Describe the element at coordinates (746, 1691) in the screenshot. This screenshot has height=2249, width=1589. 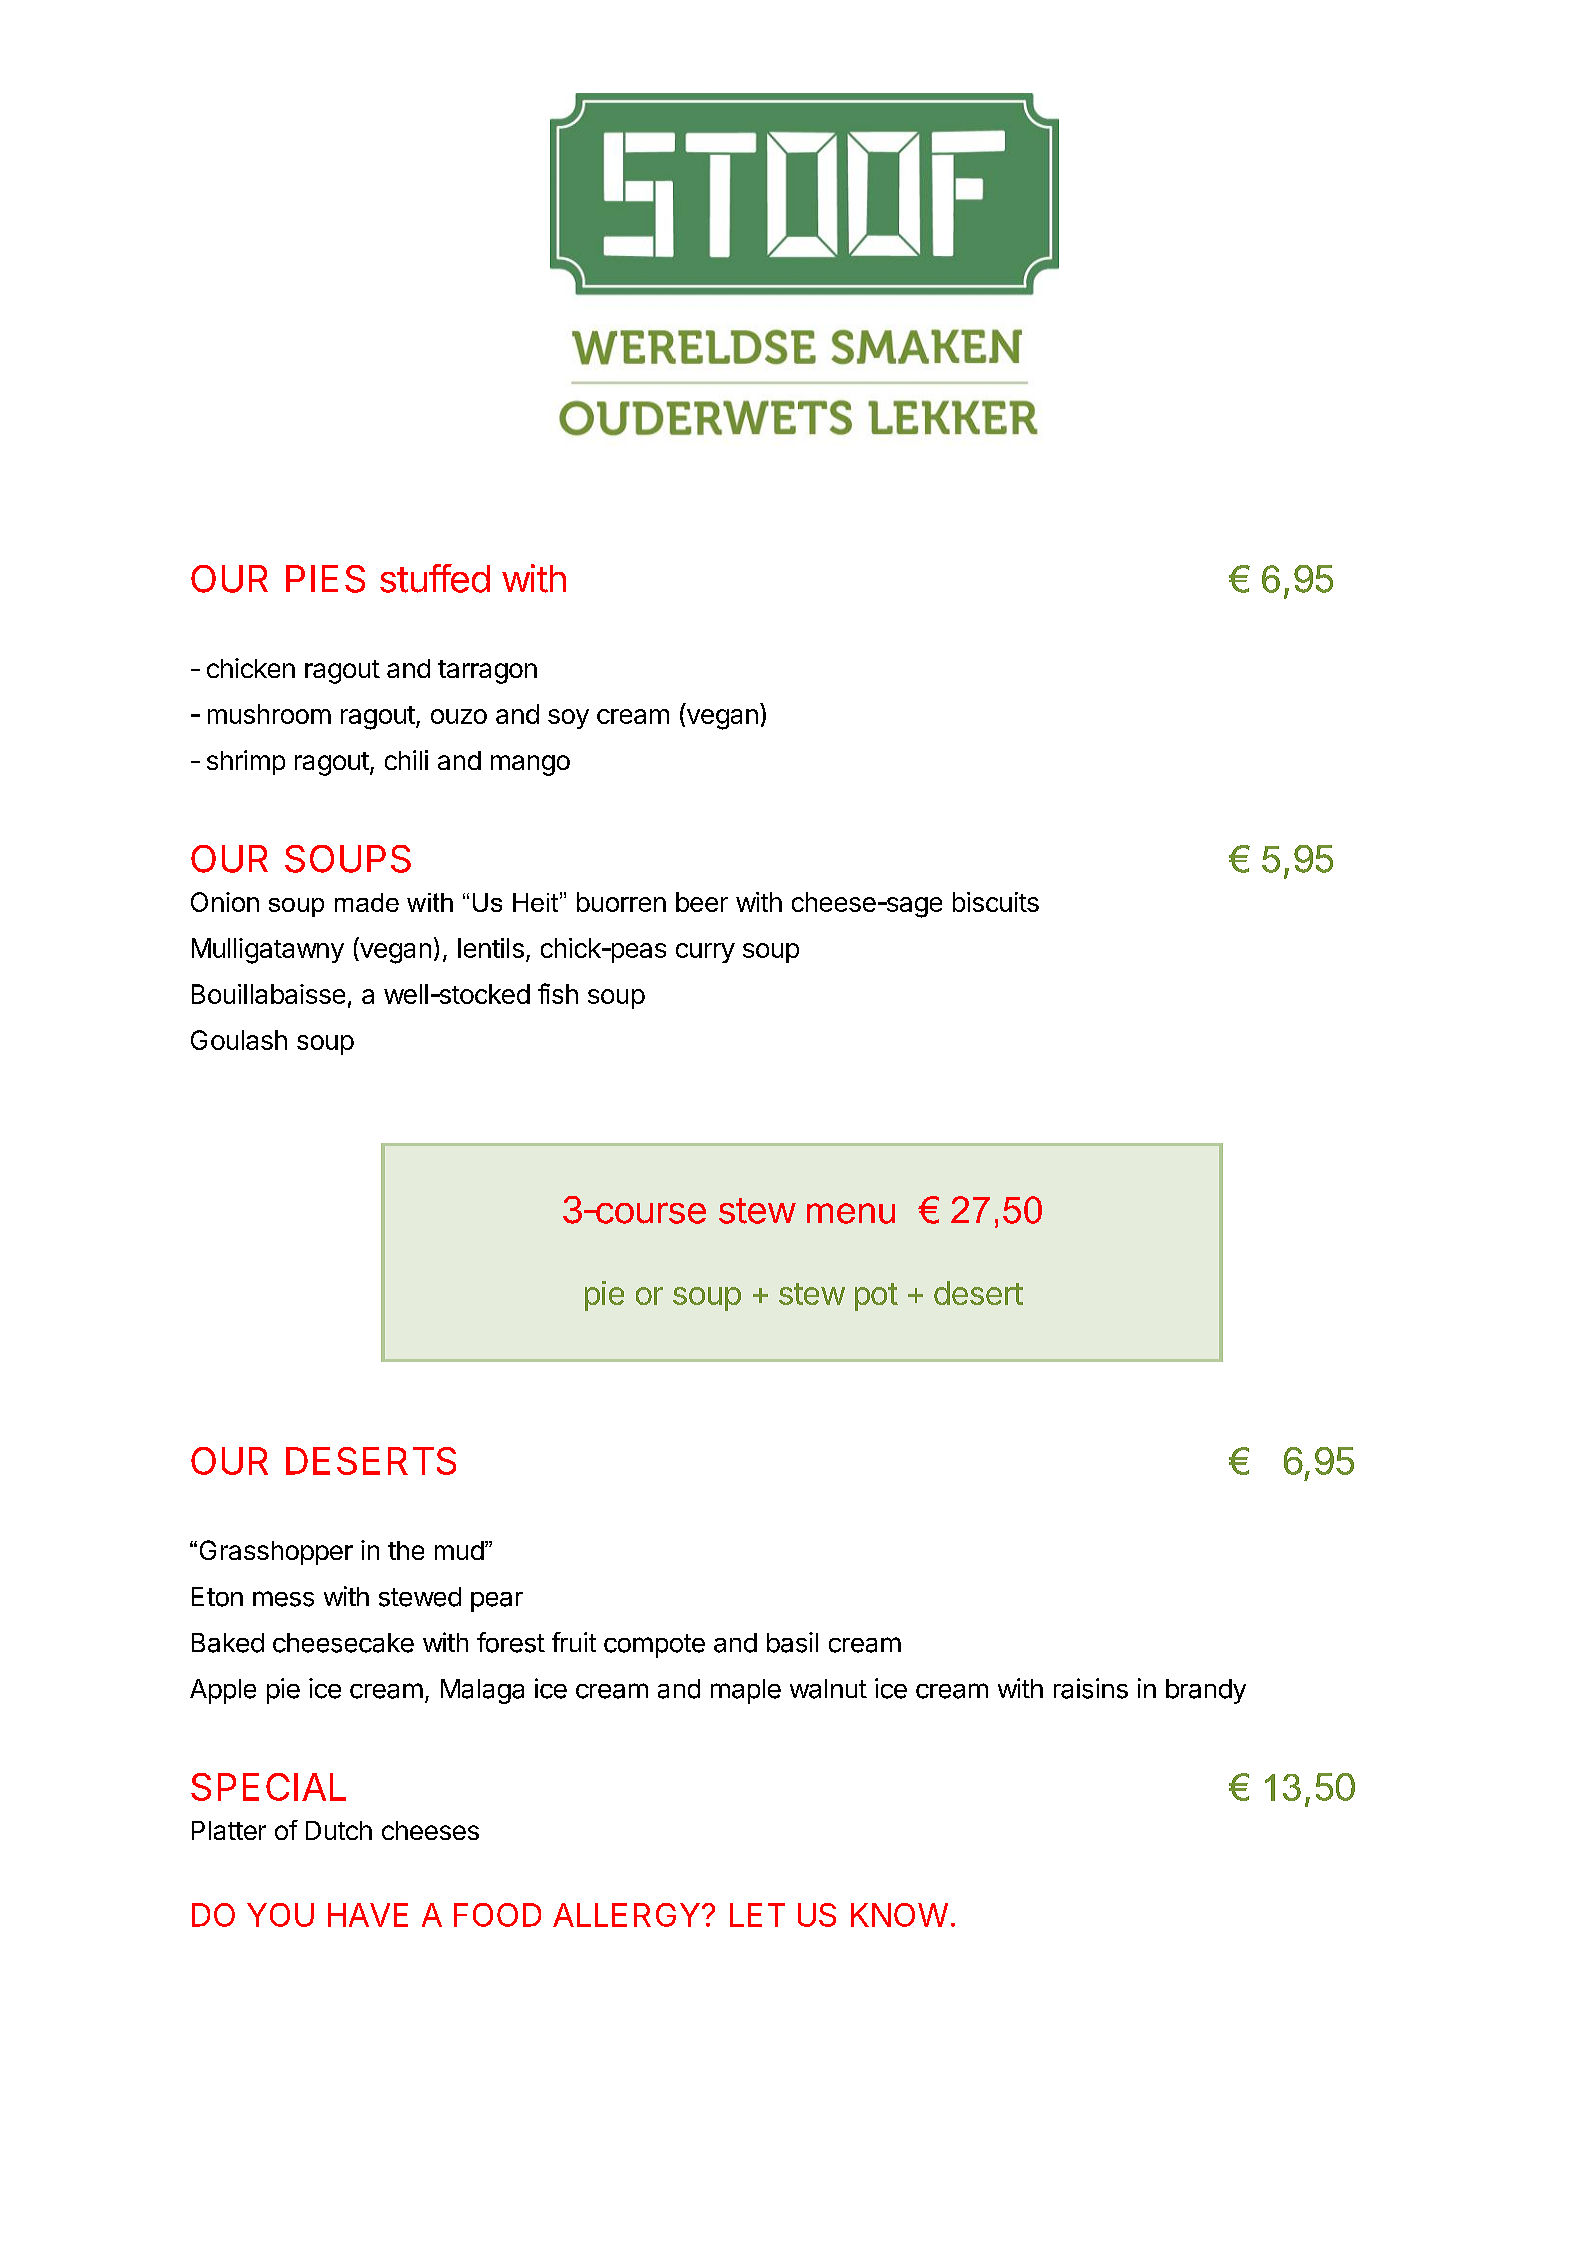
I see `maple` at that location.
